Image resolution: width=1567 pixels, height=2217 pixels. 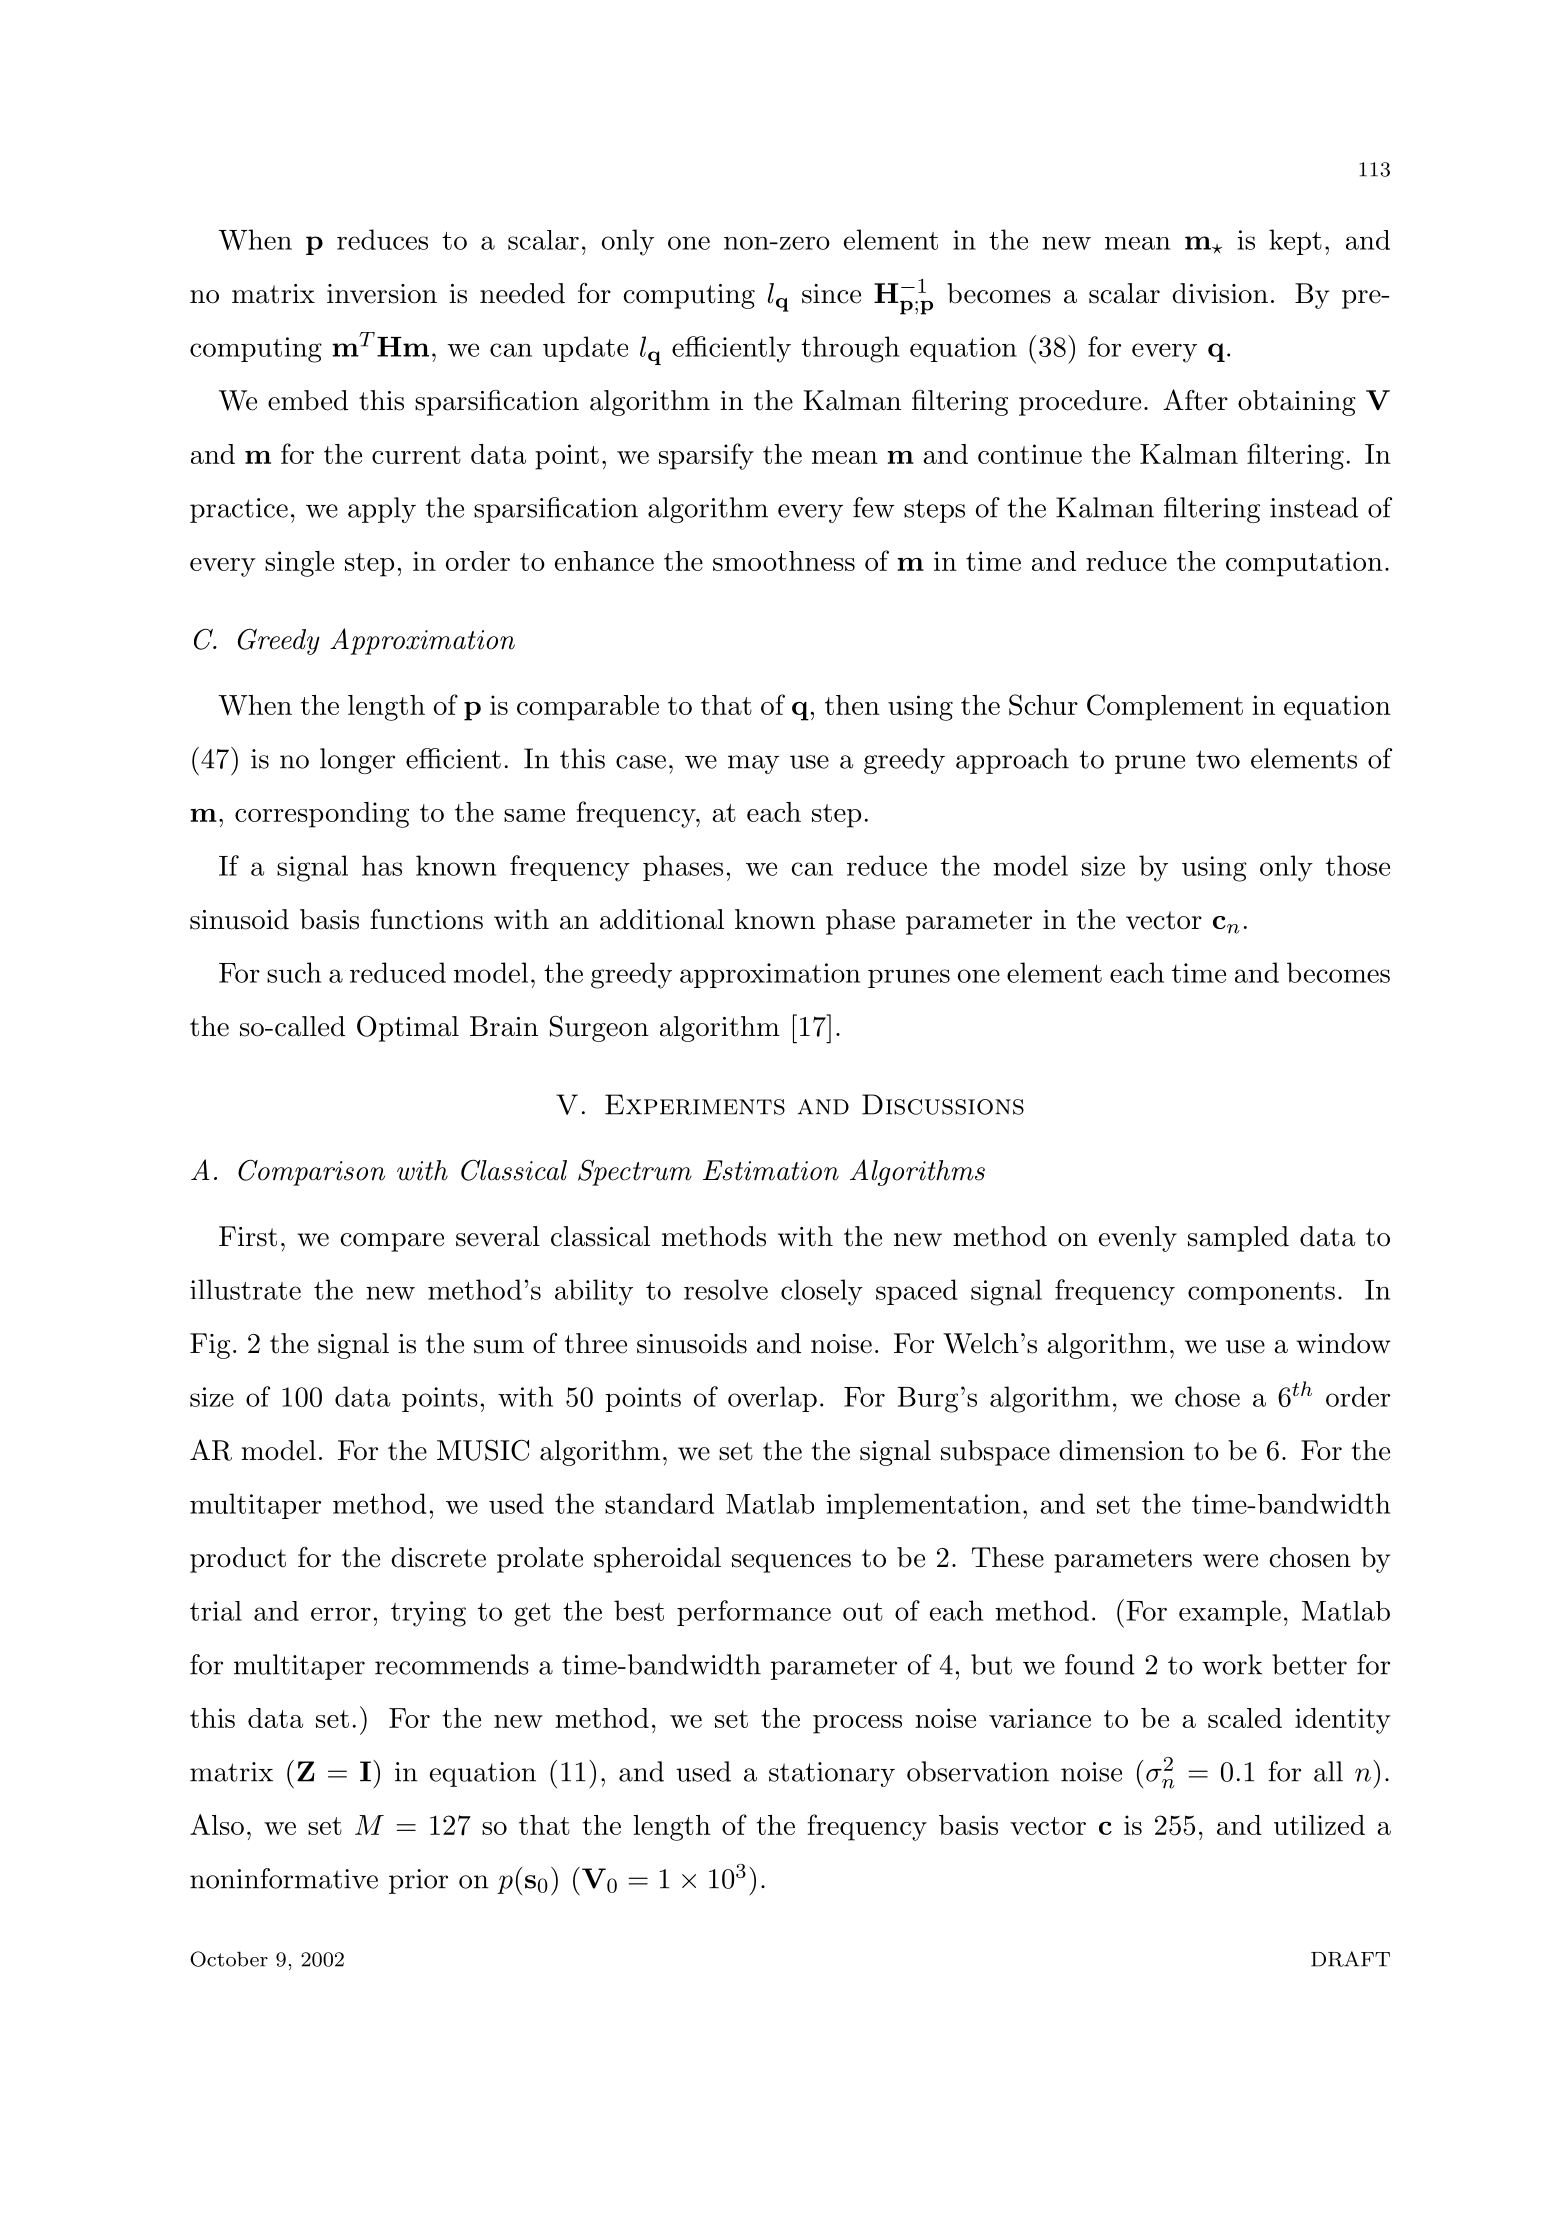 What do you see at coordinates (322, 815) in the image?
I see `corresponding` at bounding box center [322, 815].
